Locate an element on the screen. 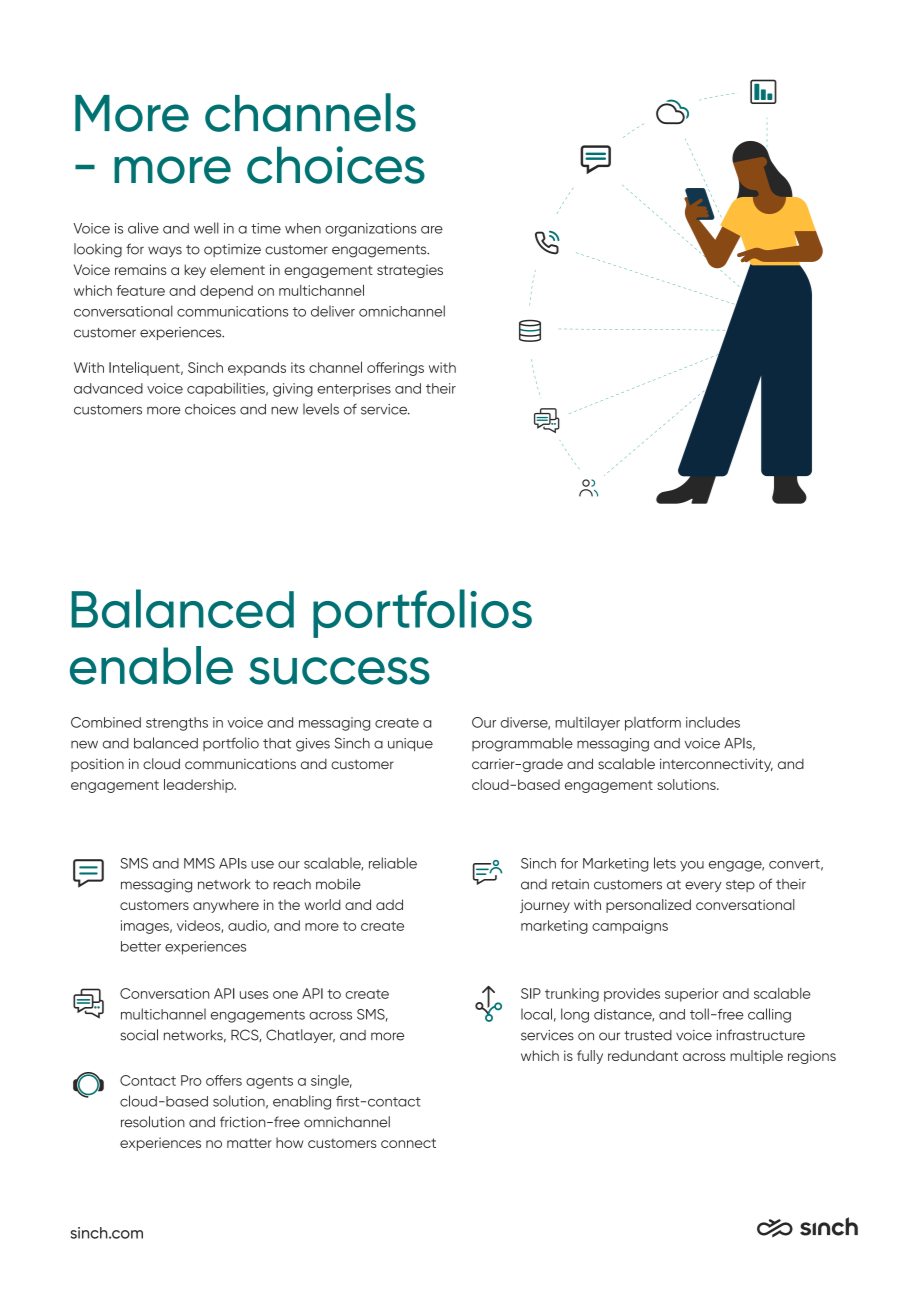 This screenshot has height=1290, width=924. unique is located at coordinates (410, 744).
